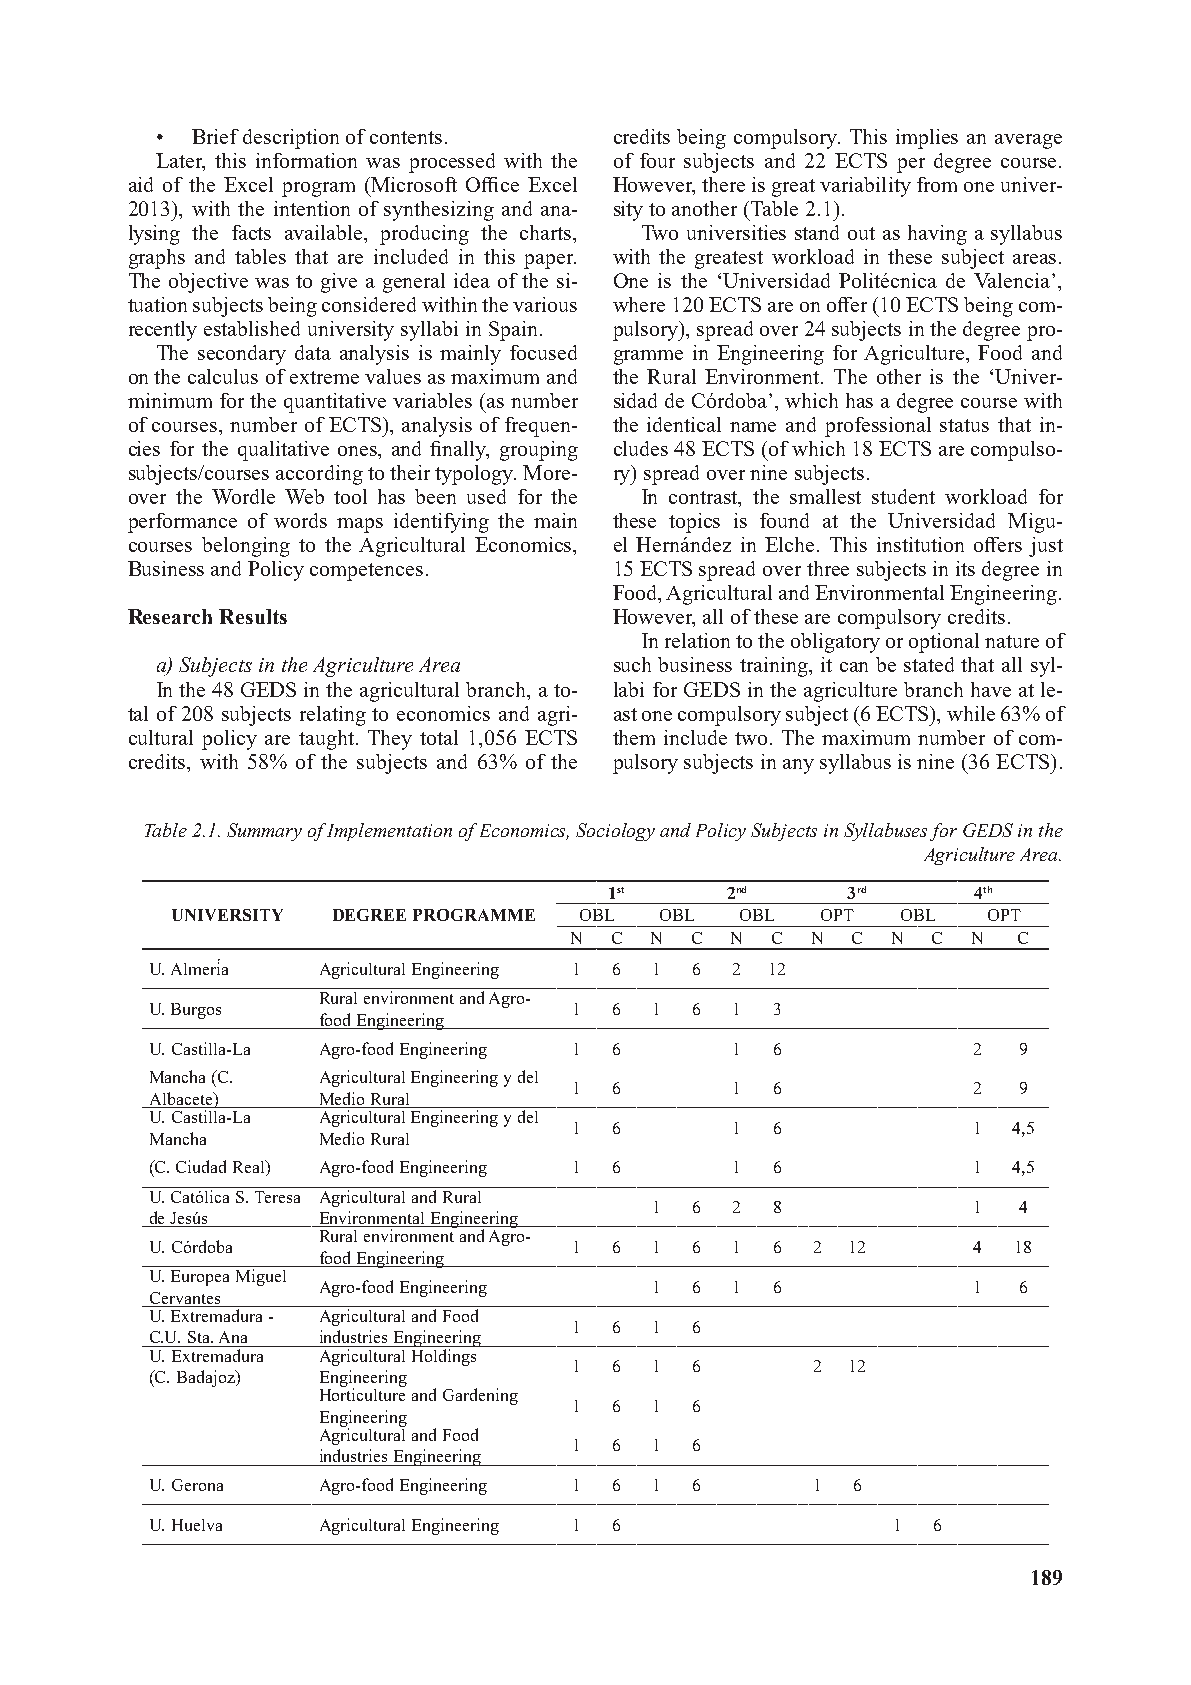 The height and width of the document is (1685, 1191). Describe the element at coordinates (634, 737) in the document. I see `them` at that location.
